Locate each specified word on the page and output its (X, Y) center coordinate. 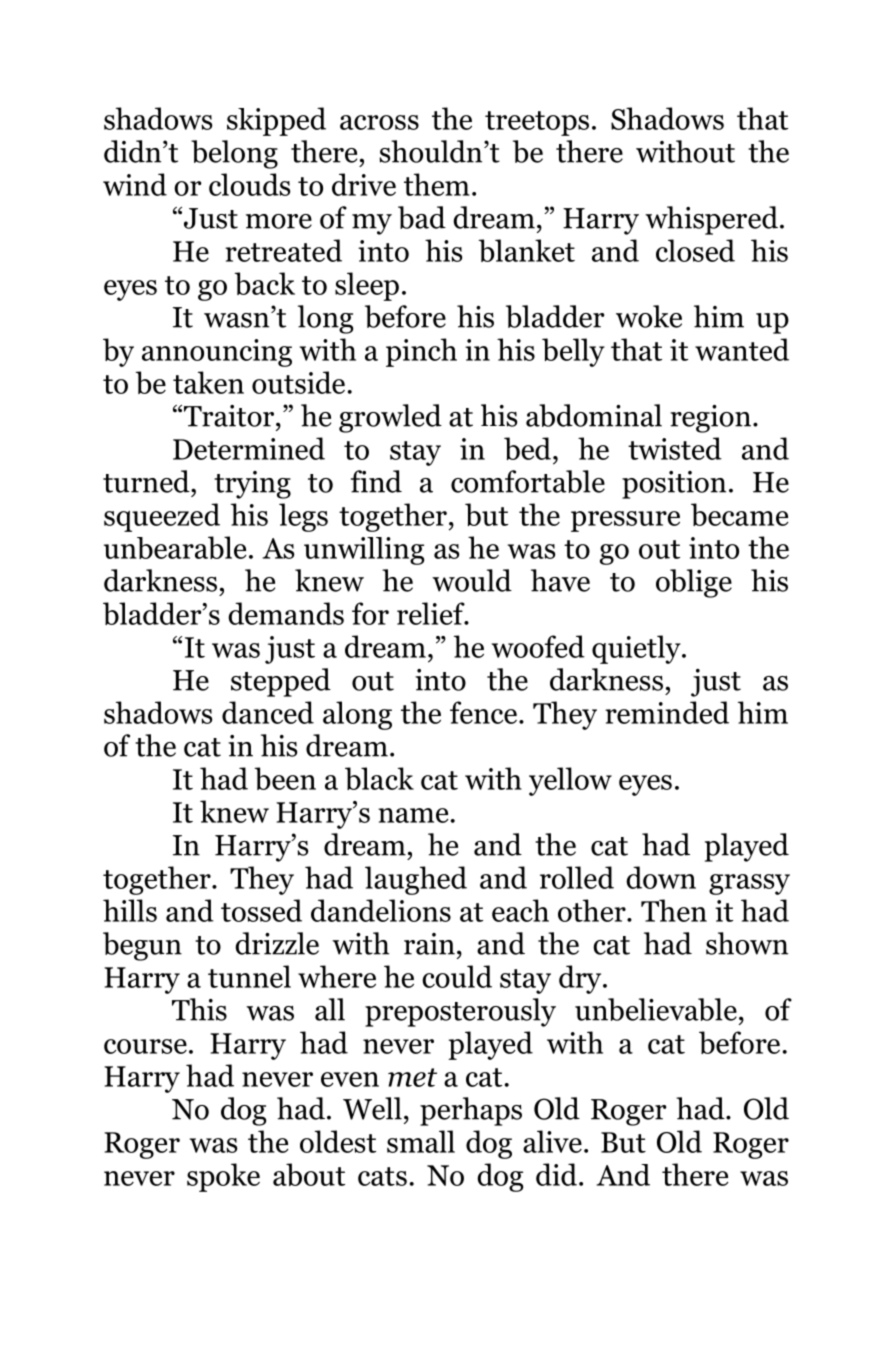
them (437, 184)
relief (432, 613)
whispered (711, 220)
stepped (281, 682)
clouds (249, 184)
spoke (223, 1177)
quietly (637, 649)
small (421, 1141)
